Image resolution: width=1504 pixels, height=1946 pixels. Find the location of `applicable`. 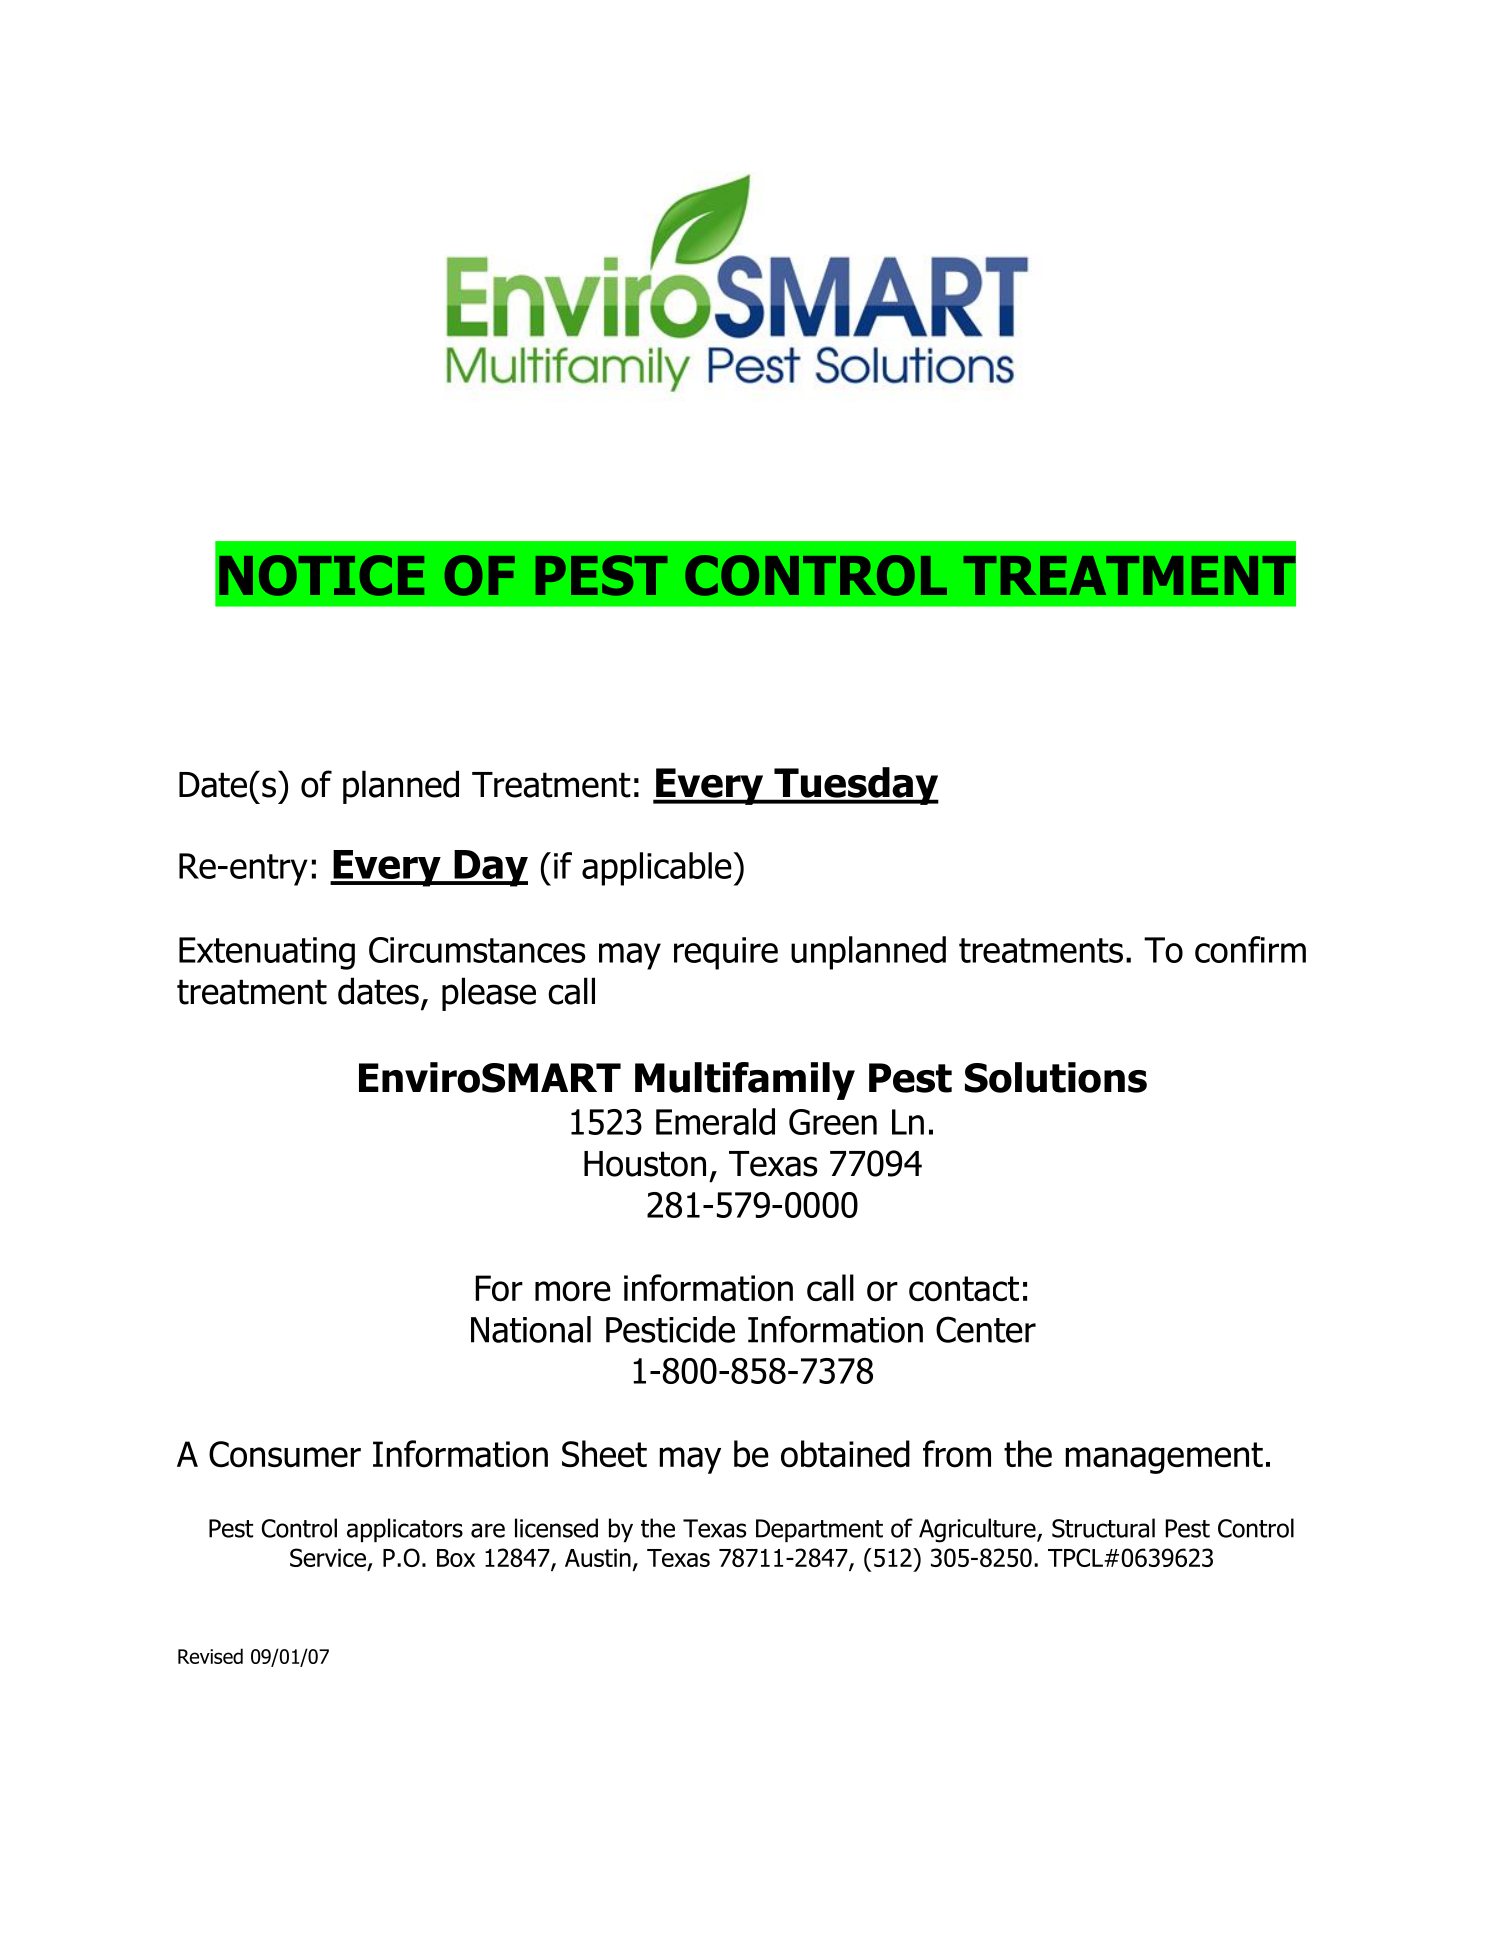

applicable is located at coordinates (658, 869).
